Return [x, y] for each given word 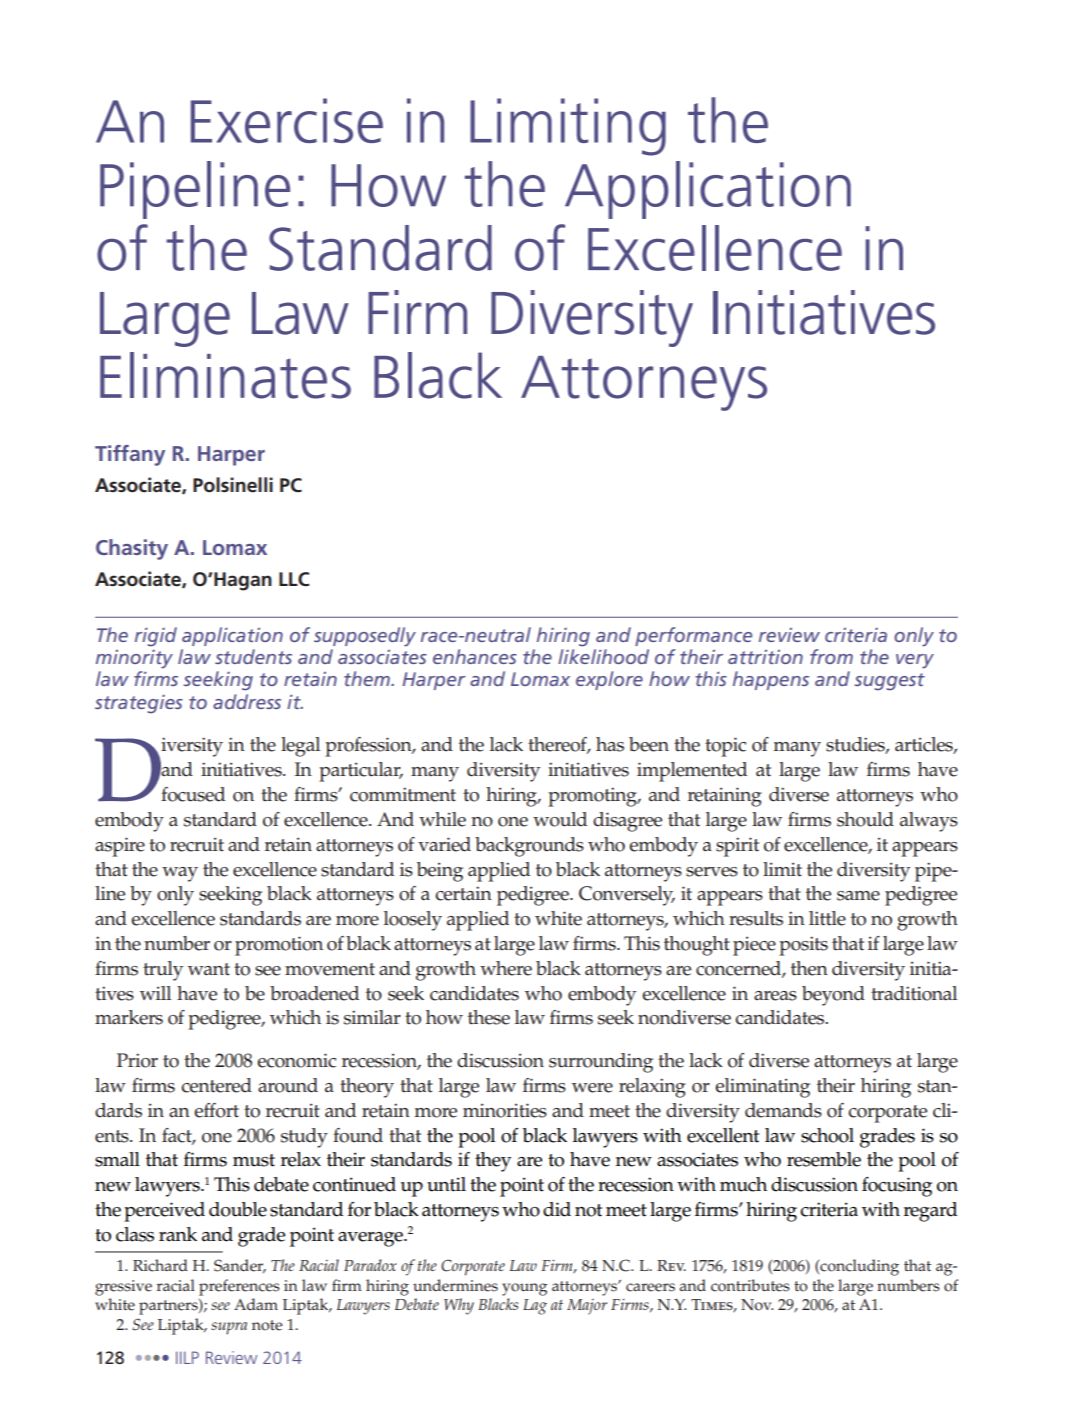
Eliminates [225, 375]
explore [609, 680]
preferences [239, 1287]
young [525, 1289]
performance [693, 636]
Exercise [287, 120]
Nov [757, 1305]
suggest [890, 682]
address [247, 701]
